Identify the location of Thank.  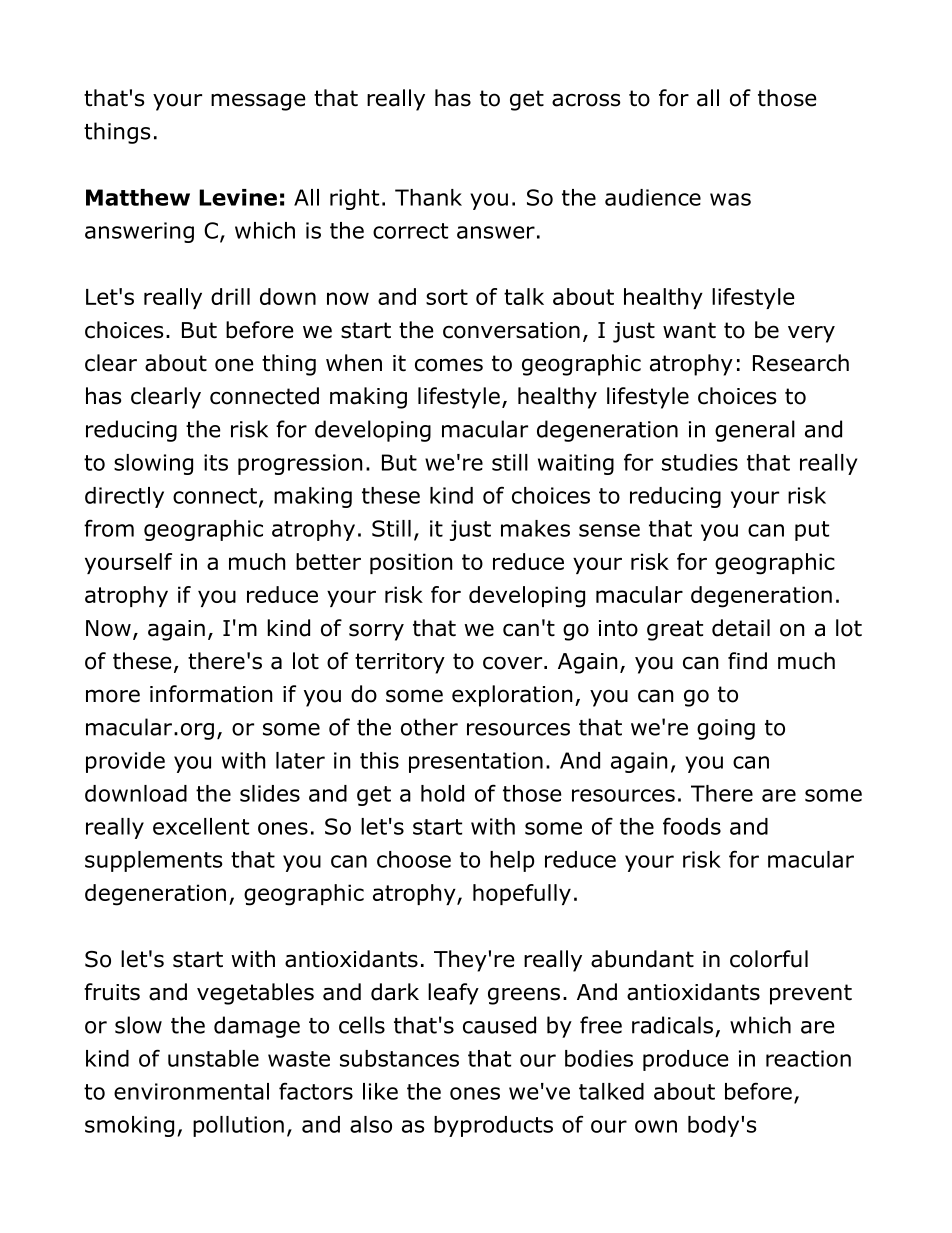
(428, 197).
